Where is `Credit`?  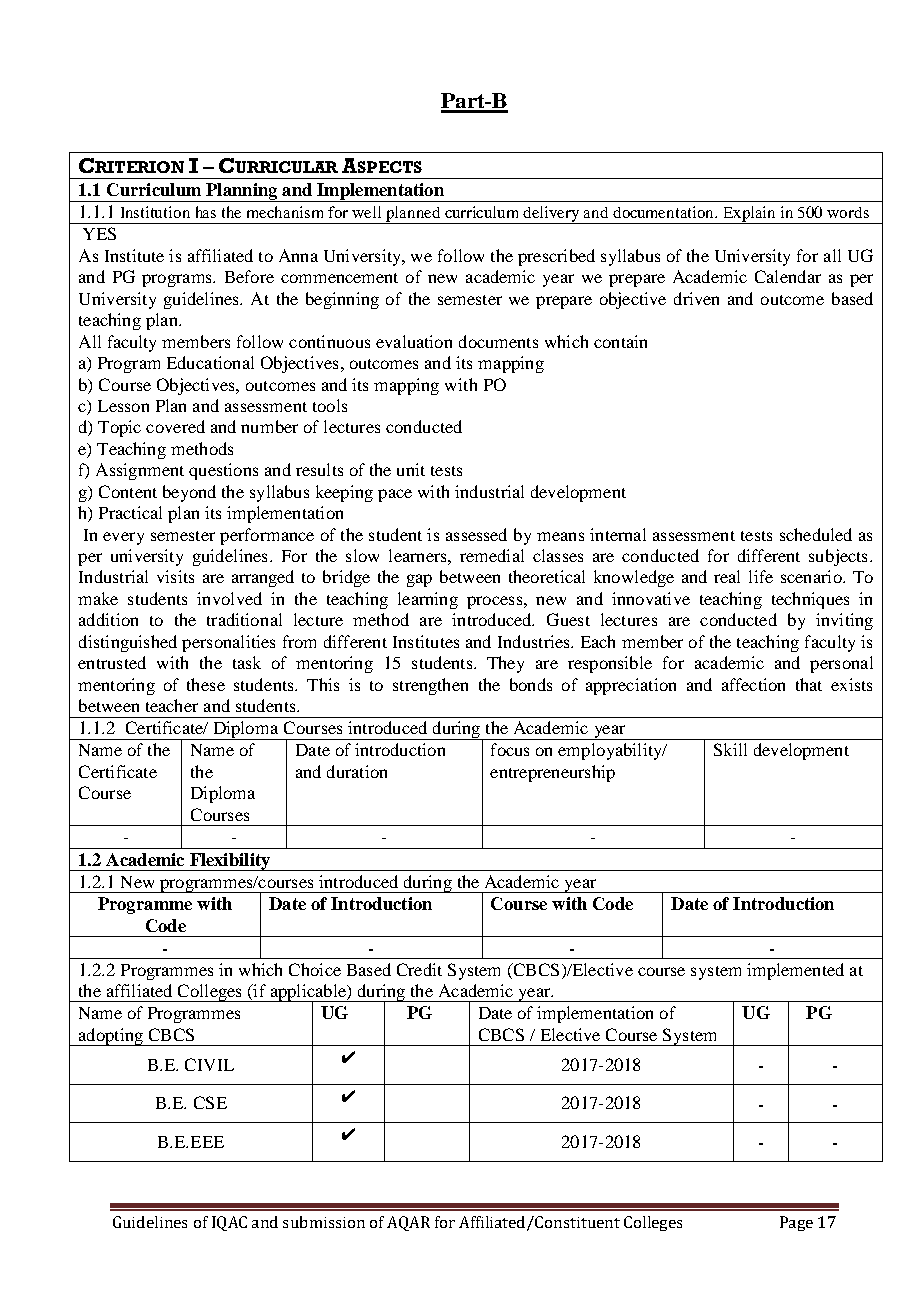 Credit is located at coordinates (419, 969).
